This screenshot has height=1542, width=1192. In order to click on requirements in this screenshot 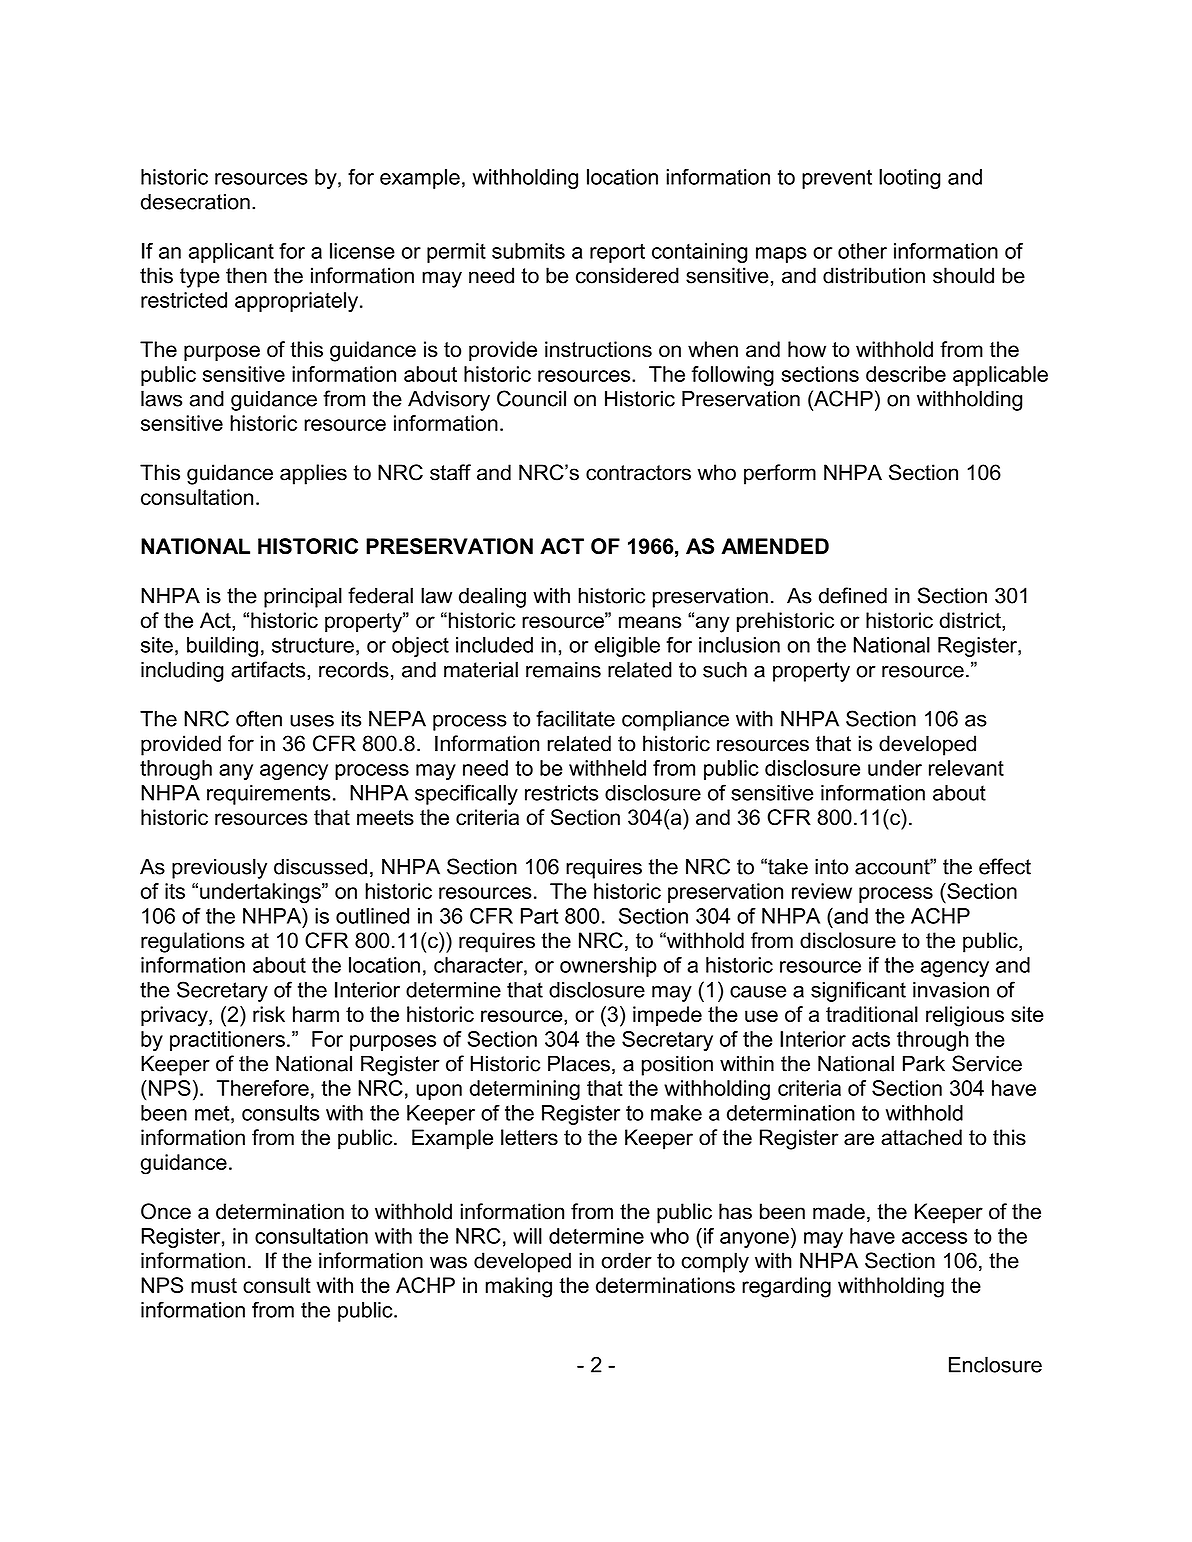, I will do `click(268, 795)`.
